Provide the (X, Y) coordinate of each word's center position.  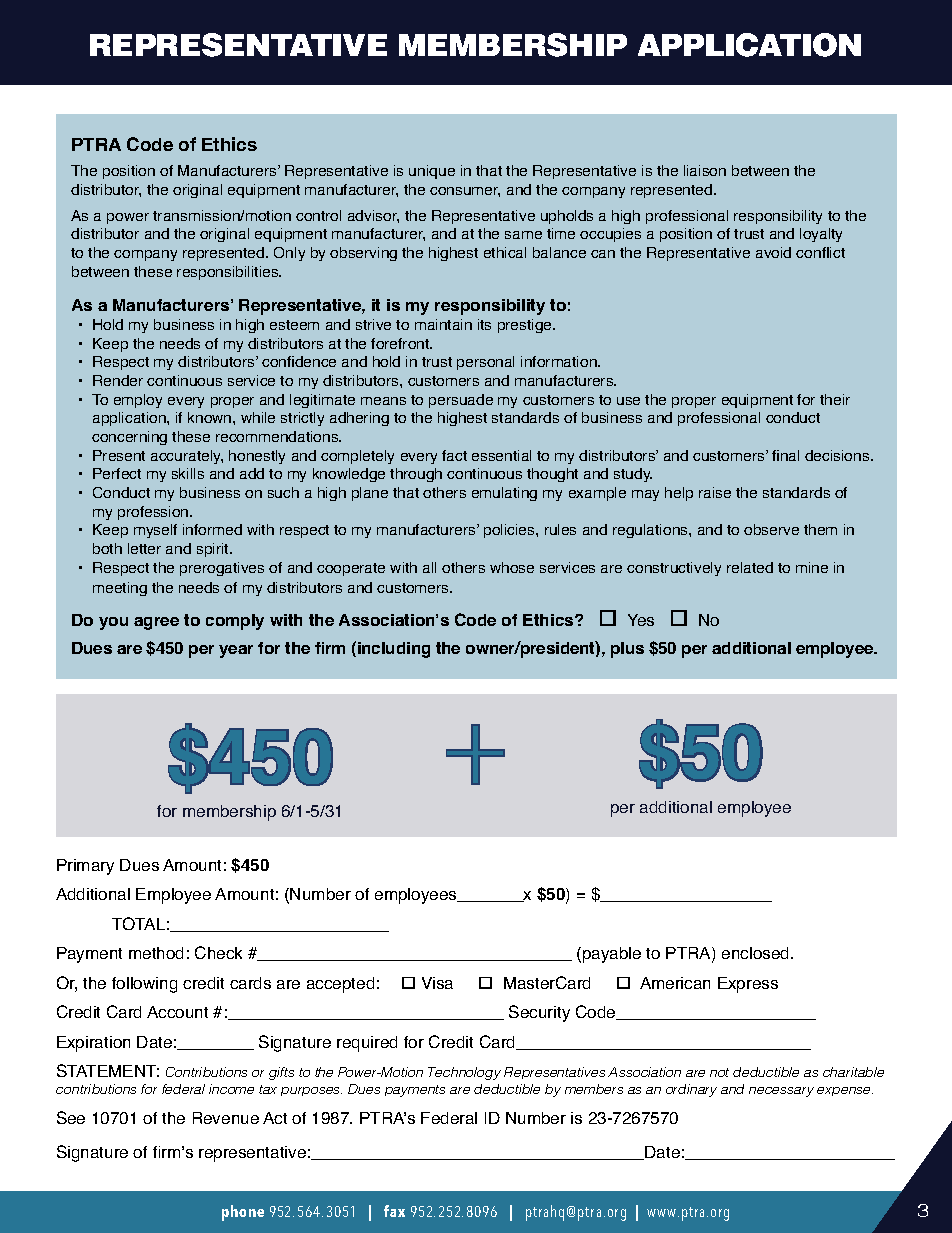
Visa (437, 983)
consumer (465, 192)
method (156, 953)
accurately (187, 457)
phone (243, 1213)
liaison (705, 170)
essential (501, 455)
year (236, 651)
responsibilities (229, 273)
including (394, 650)
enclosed (757, 953)
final (785, 455)
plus (627, 650)
